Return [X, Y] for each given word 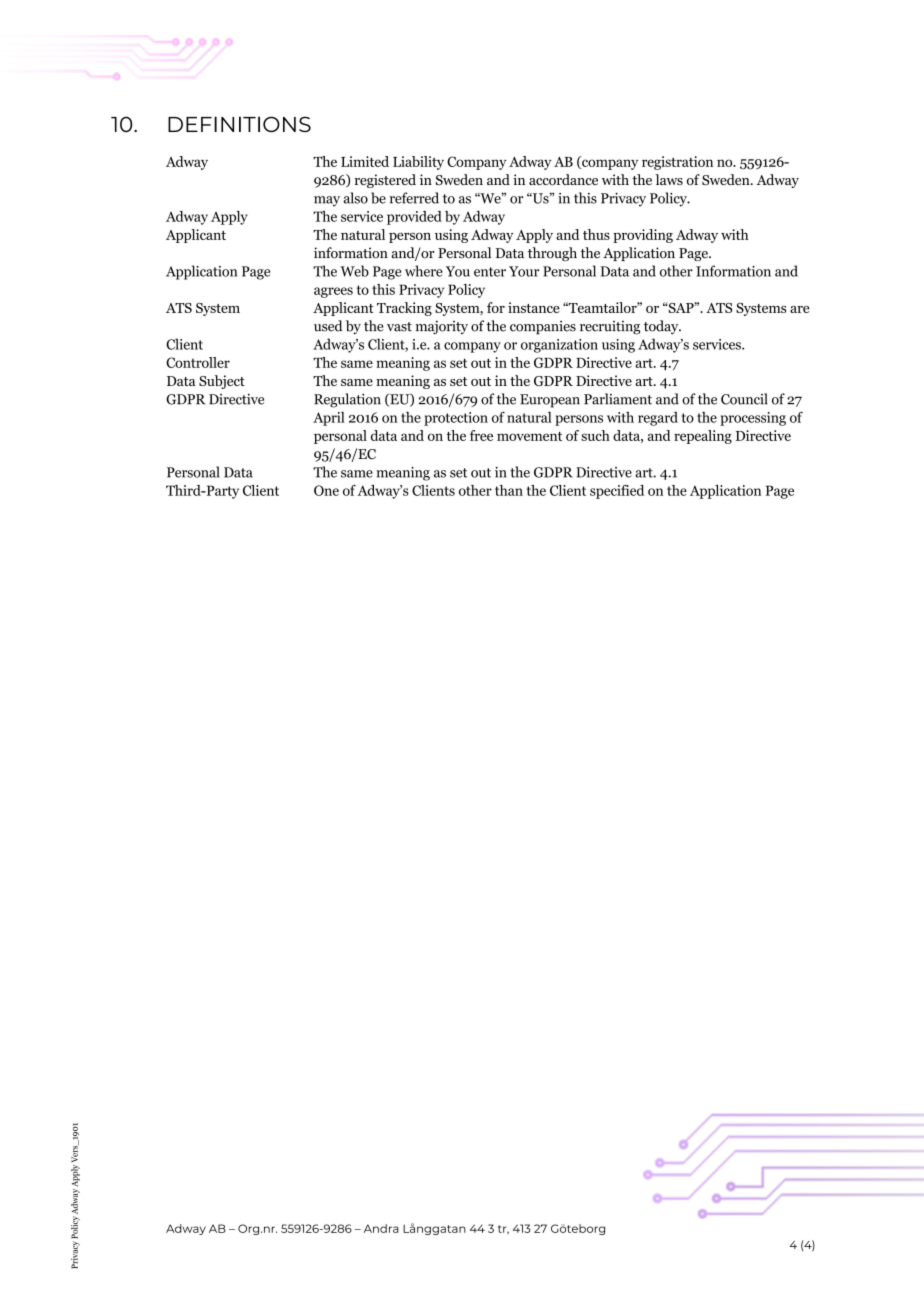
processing [753, 419]
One [326, 490]
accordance [563, 179]
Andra [381, 1228]
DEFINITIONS [239, 124]
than [509, 490]
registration [677, 163]
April [329, 419]
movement [529, 436]
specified [617, 492]
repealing [703, 437]
